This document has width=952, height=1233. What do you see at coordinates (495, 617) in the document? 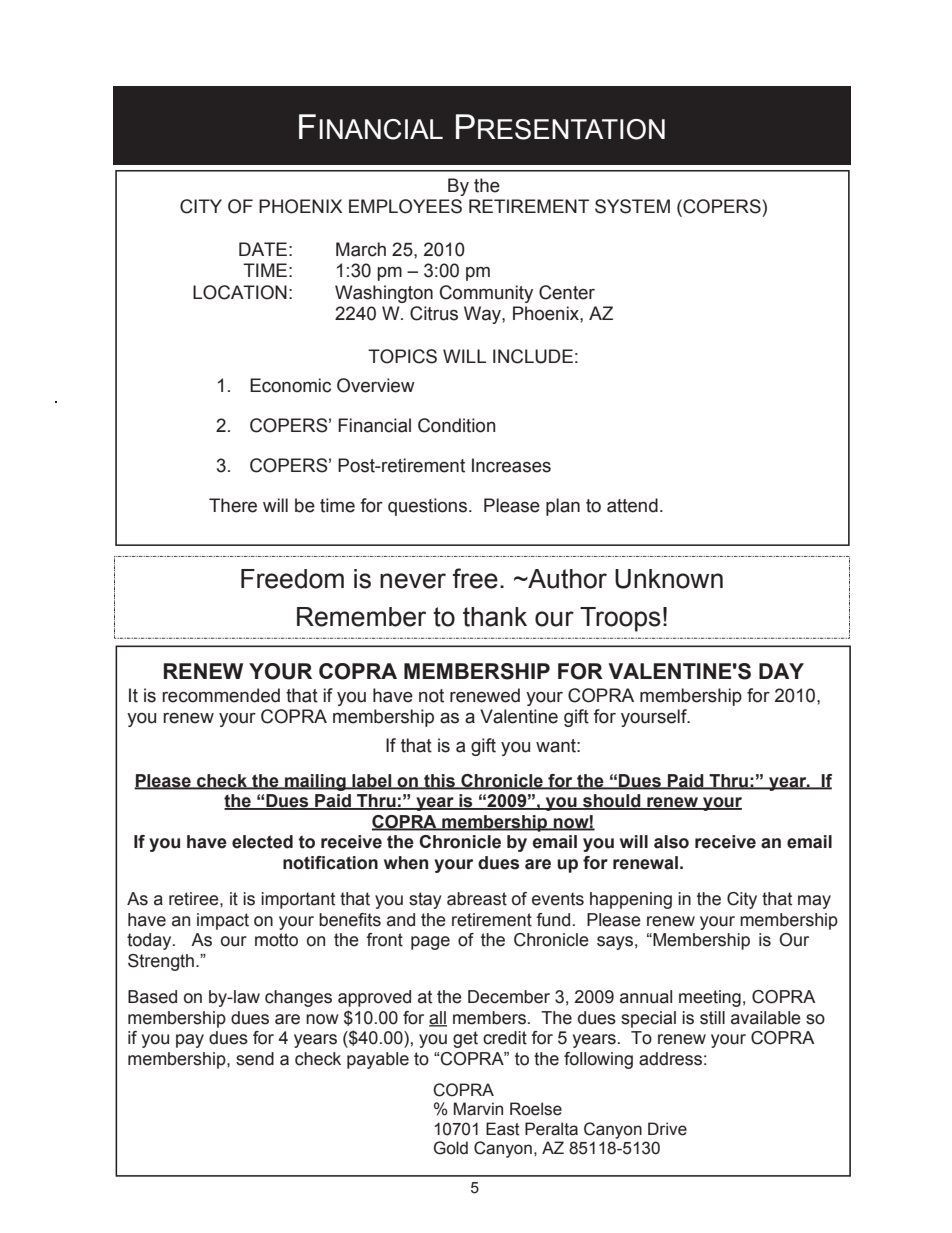
I see `thank` at bounding box center [495, 617].
